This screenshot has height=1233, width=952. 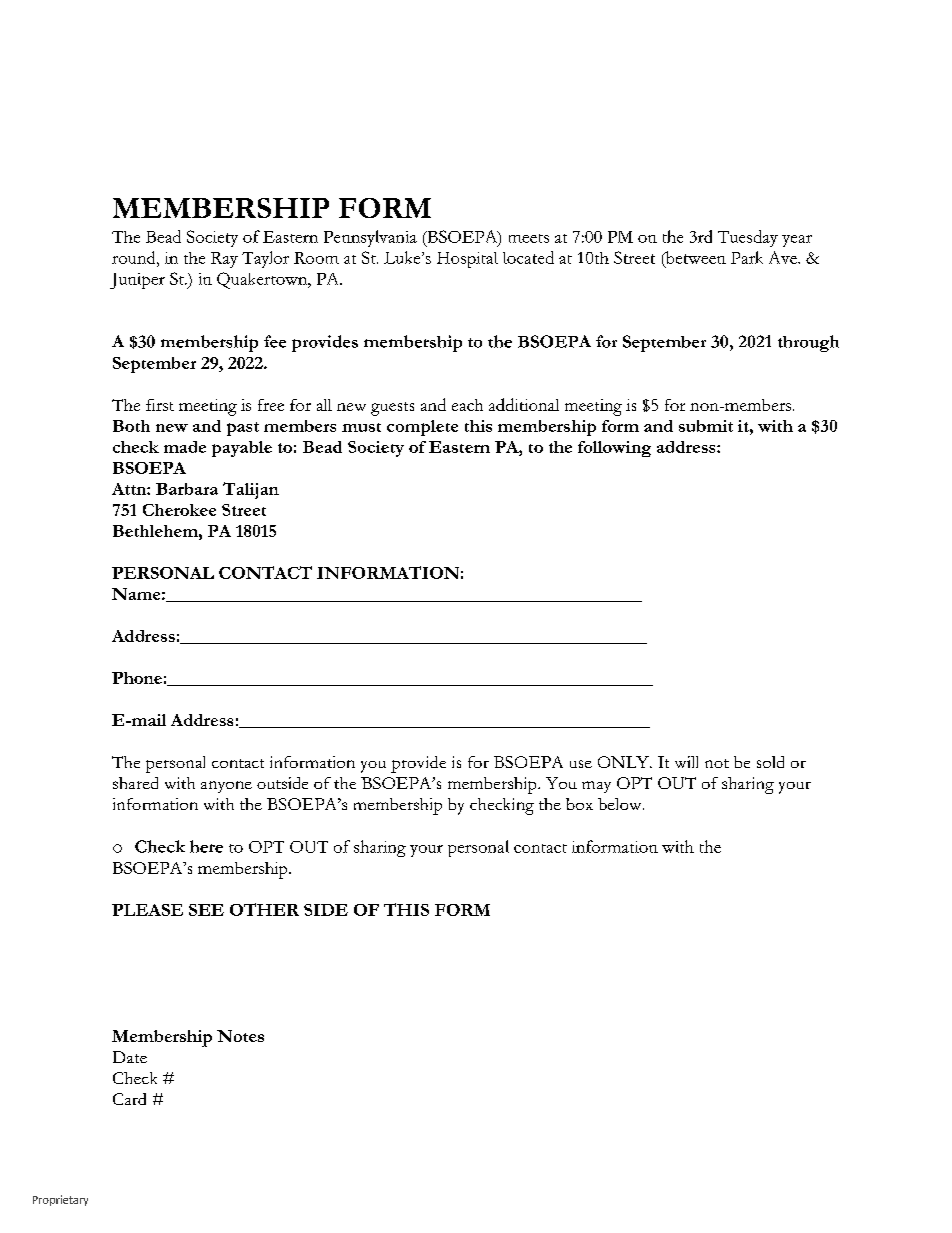 I want to click on round, so click(x=135, y=257).
